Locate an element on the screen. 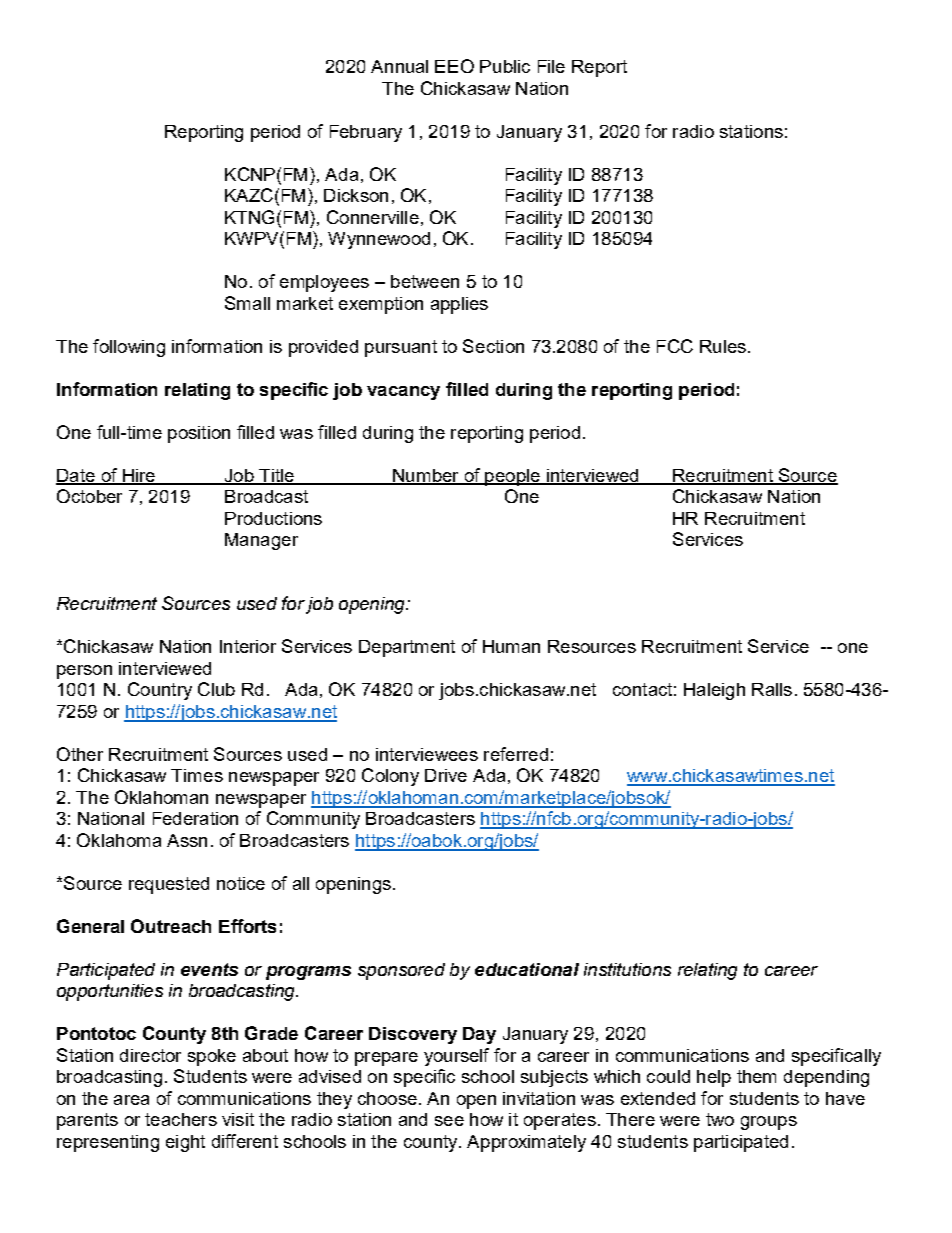 The width and height of the screenshot is (952, 1233). people is located at coordinates (512, 477).
